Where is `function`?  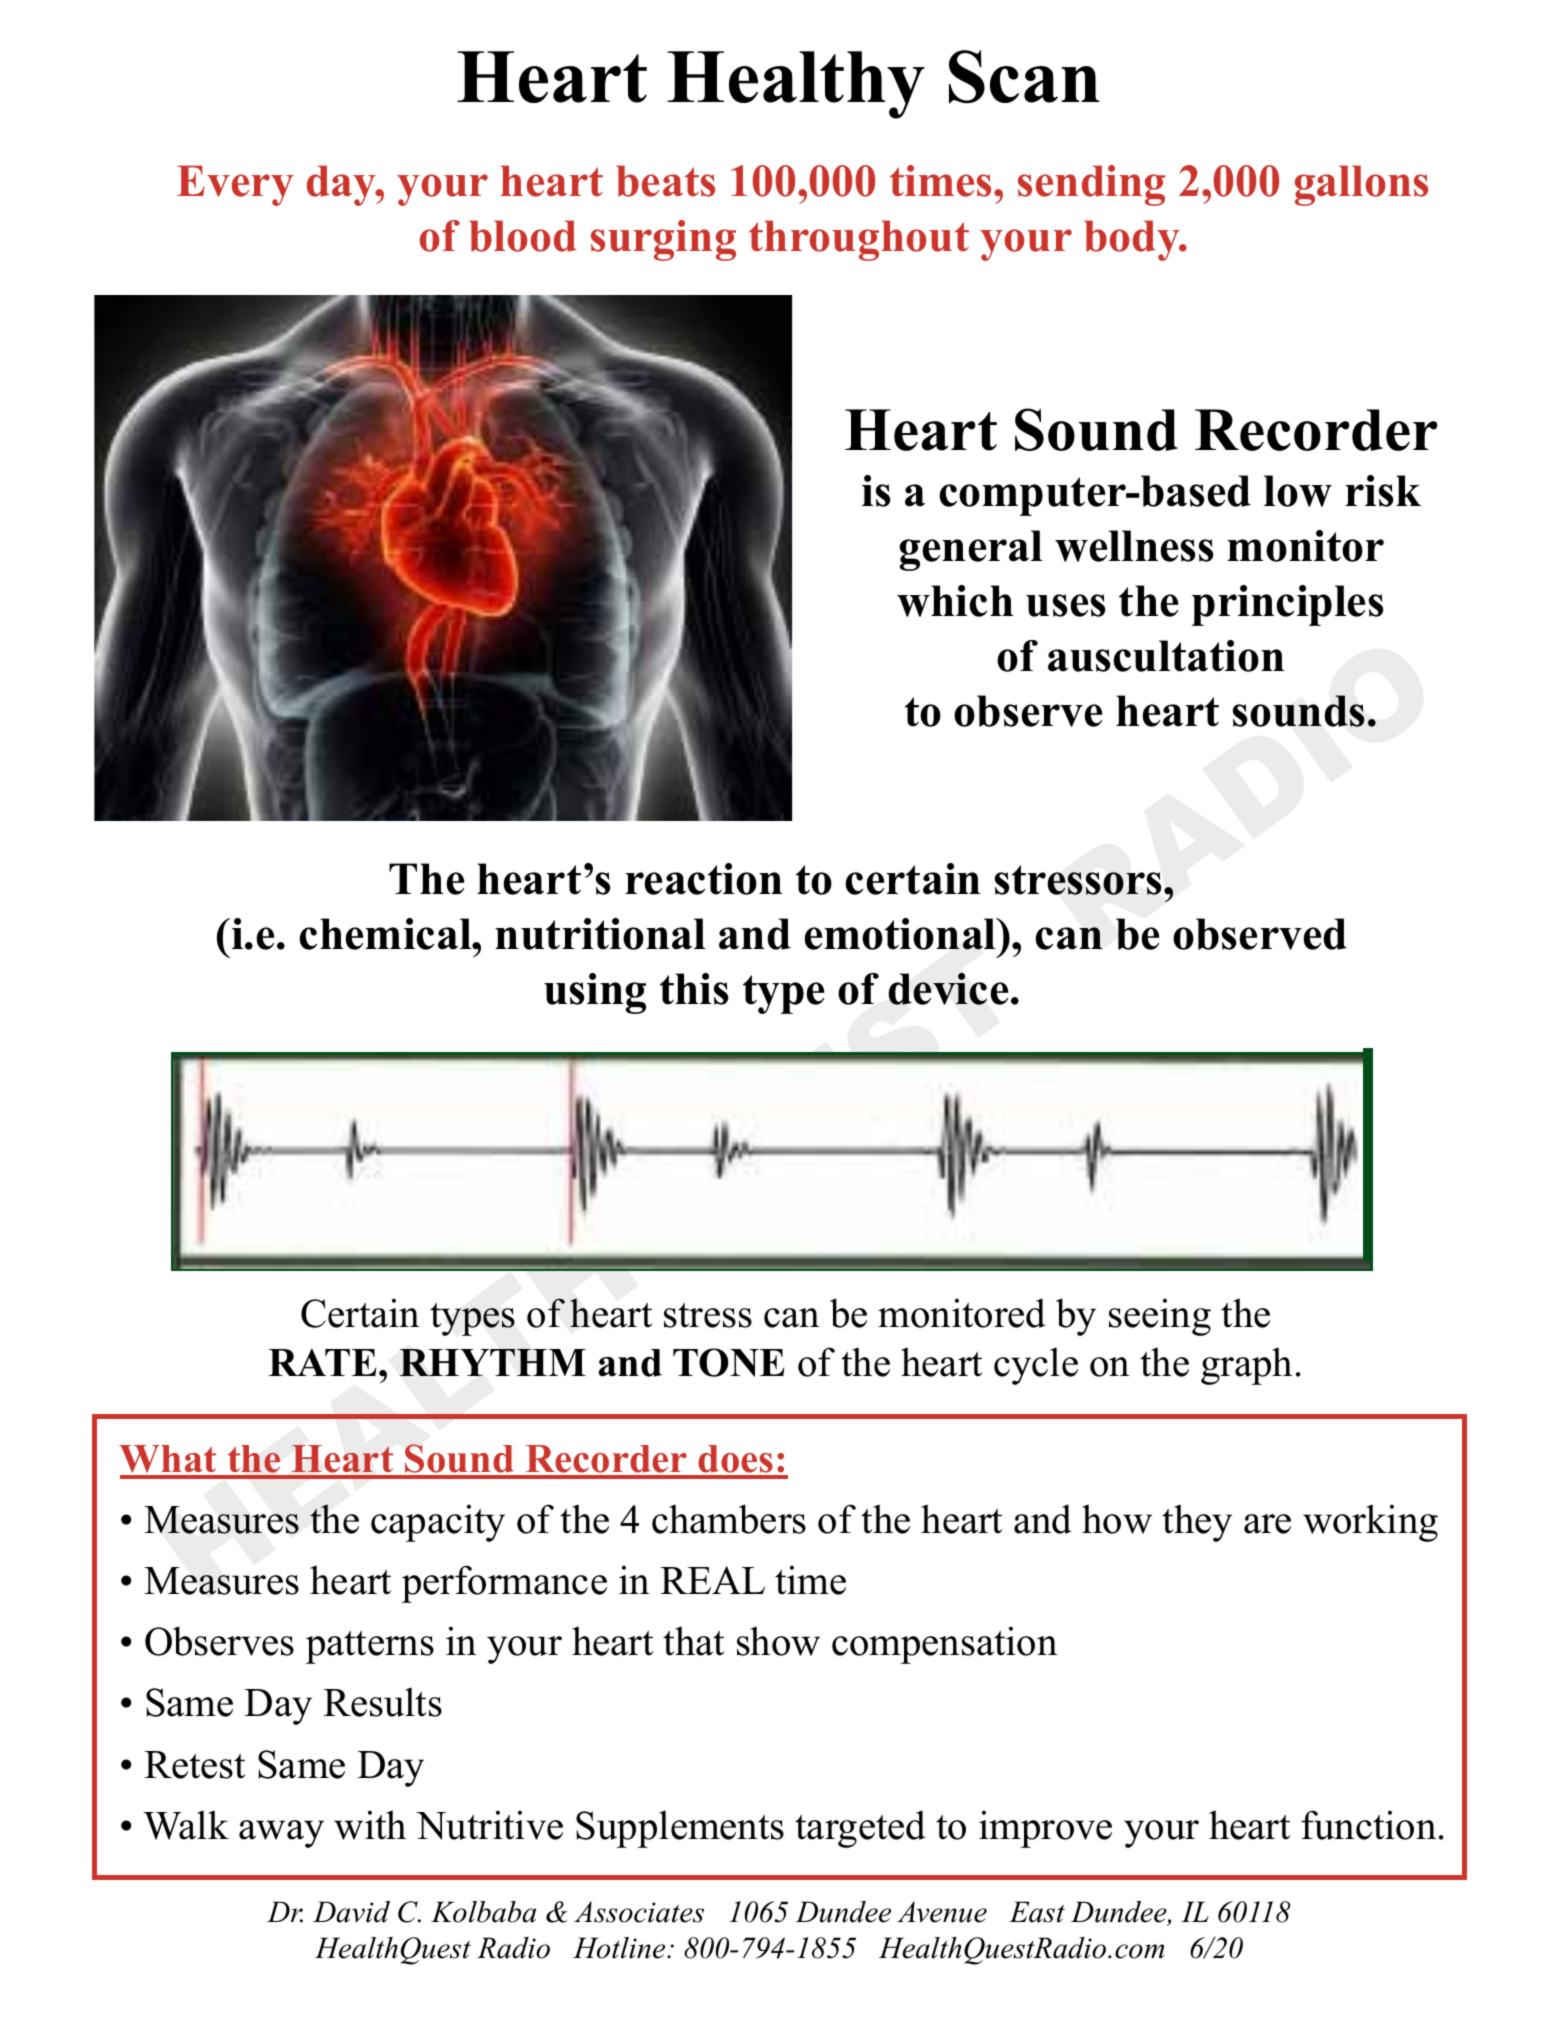 function is located at coordinates (1368, 1825).
